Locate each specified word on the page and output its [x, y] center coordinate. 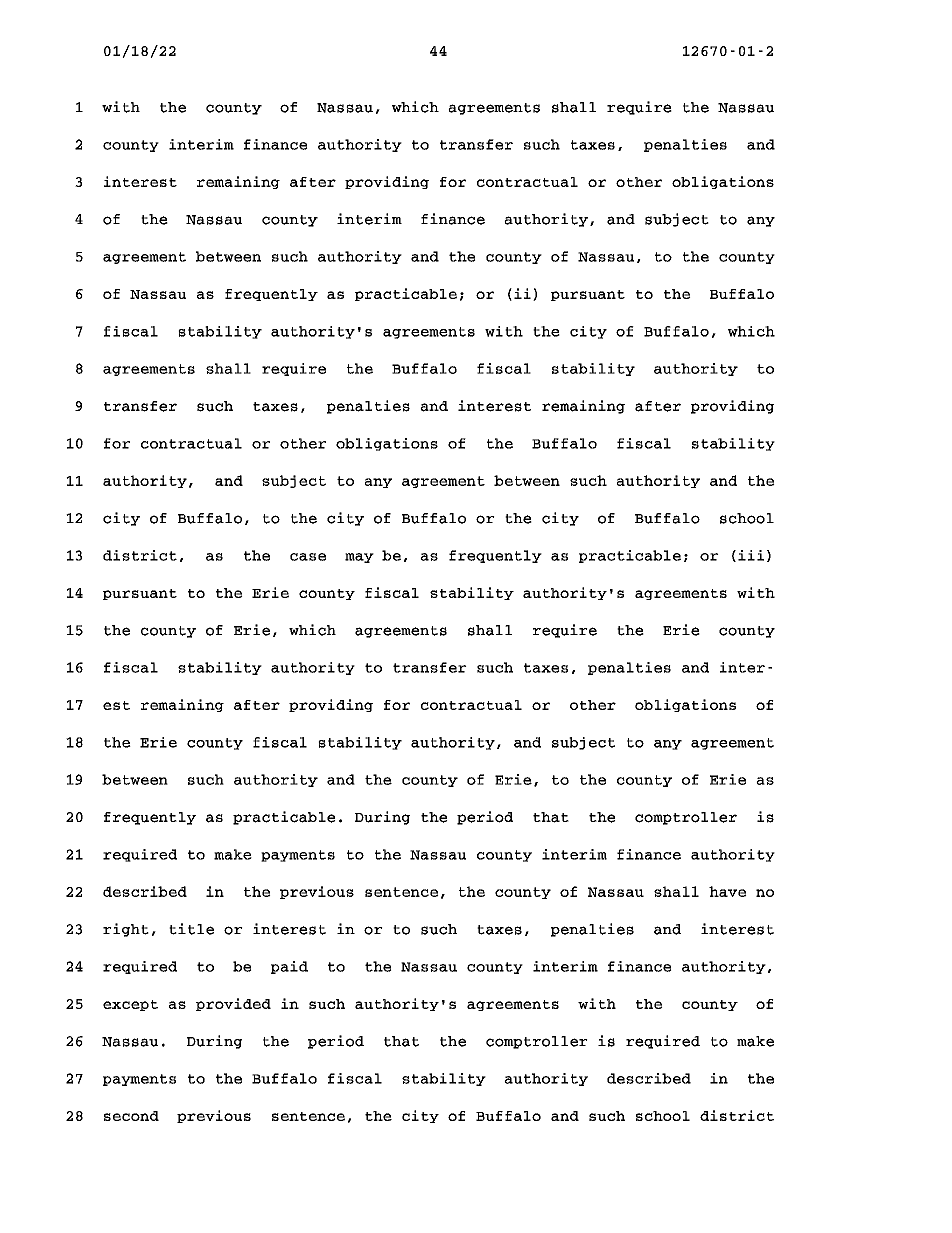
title [191, 929]
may [359, 558]
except [130, 1005]
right [126, 930]
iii [751, 555]
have [728, 891]
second [131, 1116]
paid [289, 967]
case [308, 557]
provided [233, 1004]
